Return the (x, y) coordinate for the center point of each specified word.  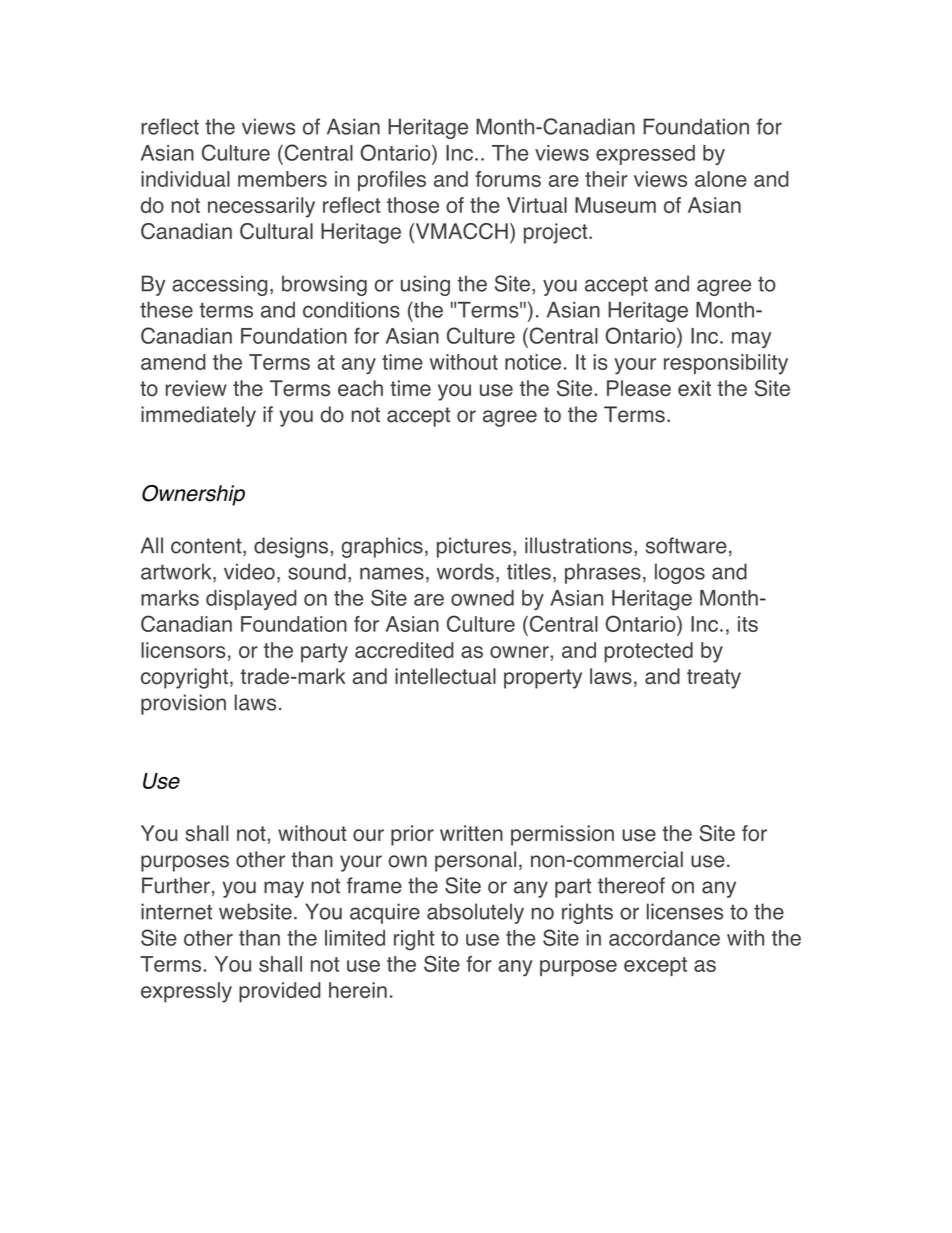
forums (508, 179)
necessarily (261, 207)
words (465, 571)
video (249, 571)
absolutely (475, 913)
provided (280, 992)
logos (680, 573)
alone (721, 179)
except (655, 966)
